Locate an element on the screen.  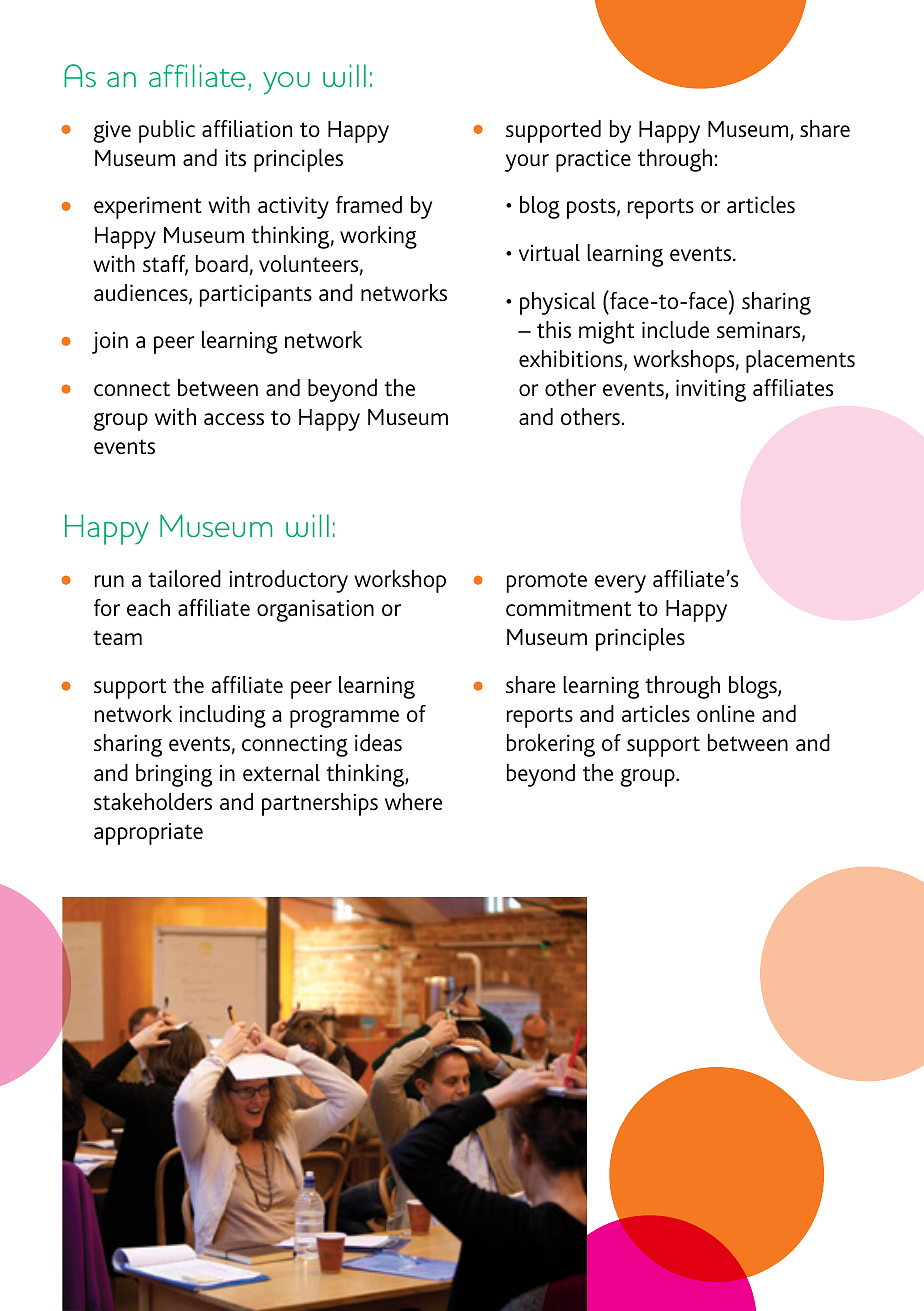
inviting is located at coordinates (711, 390).
